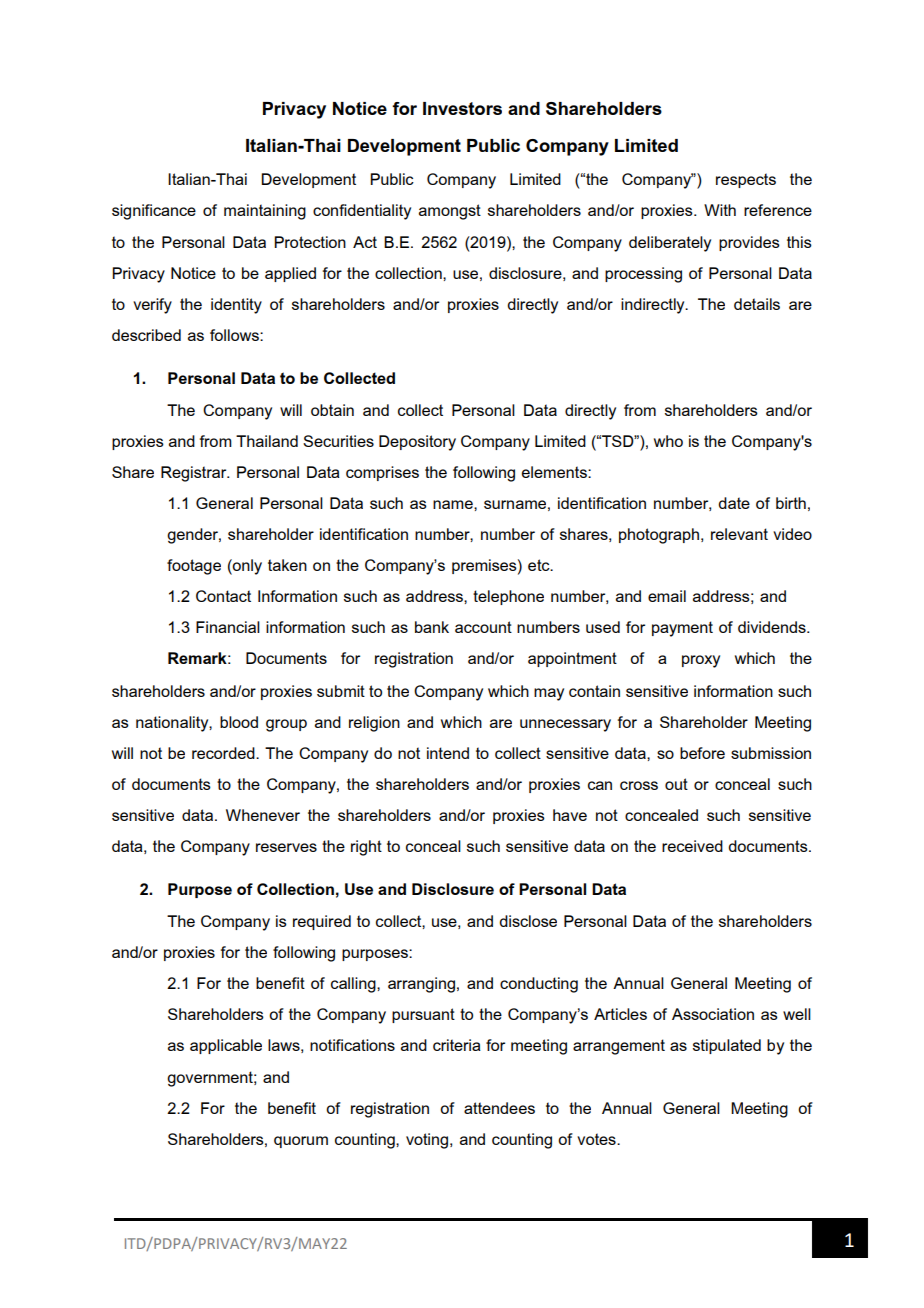 The image size is (924, 1308). I want to click on Depository, so click(417, 443).
